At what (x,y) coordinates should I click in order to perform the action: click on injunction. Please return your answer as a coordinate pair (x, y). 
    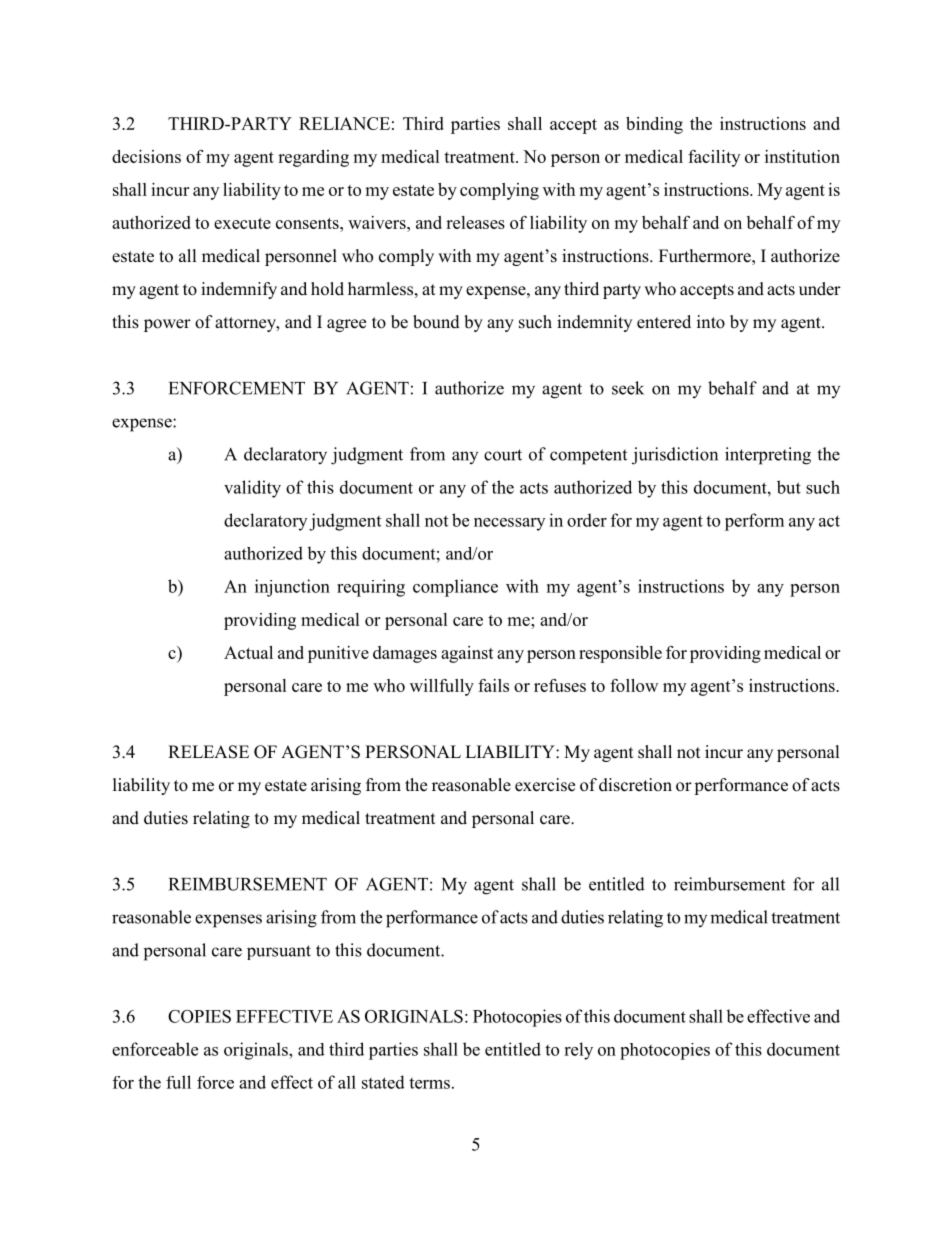
    Looking at the image, I should click on (292, 588).
